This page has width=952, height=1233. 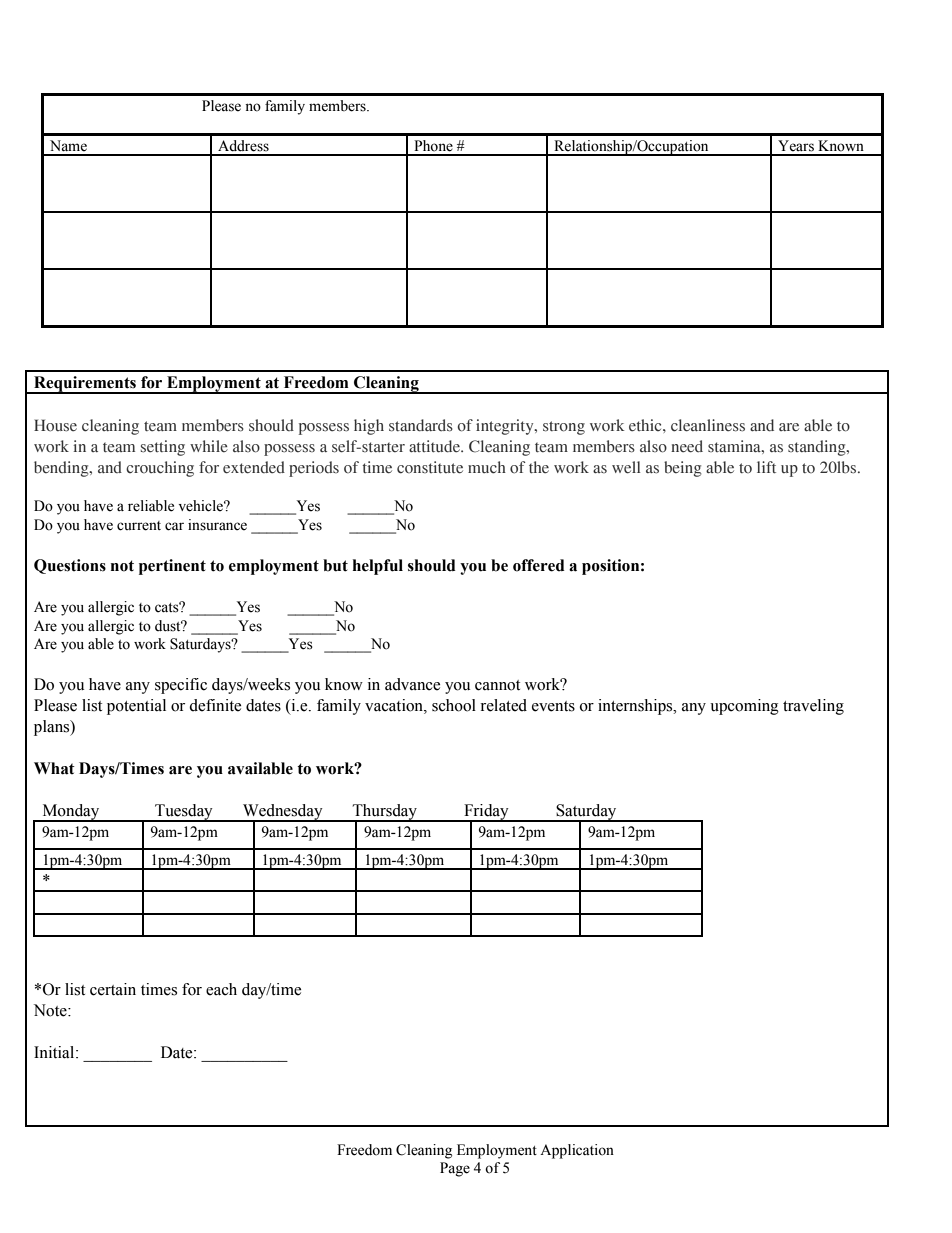 I want to click on Page, so click(x=455, y=1169).
